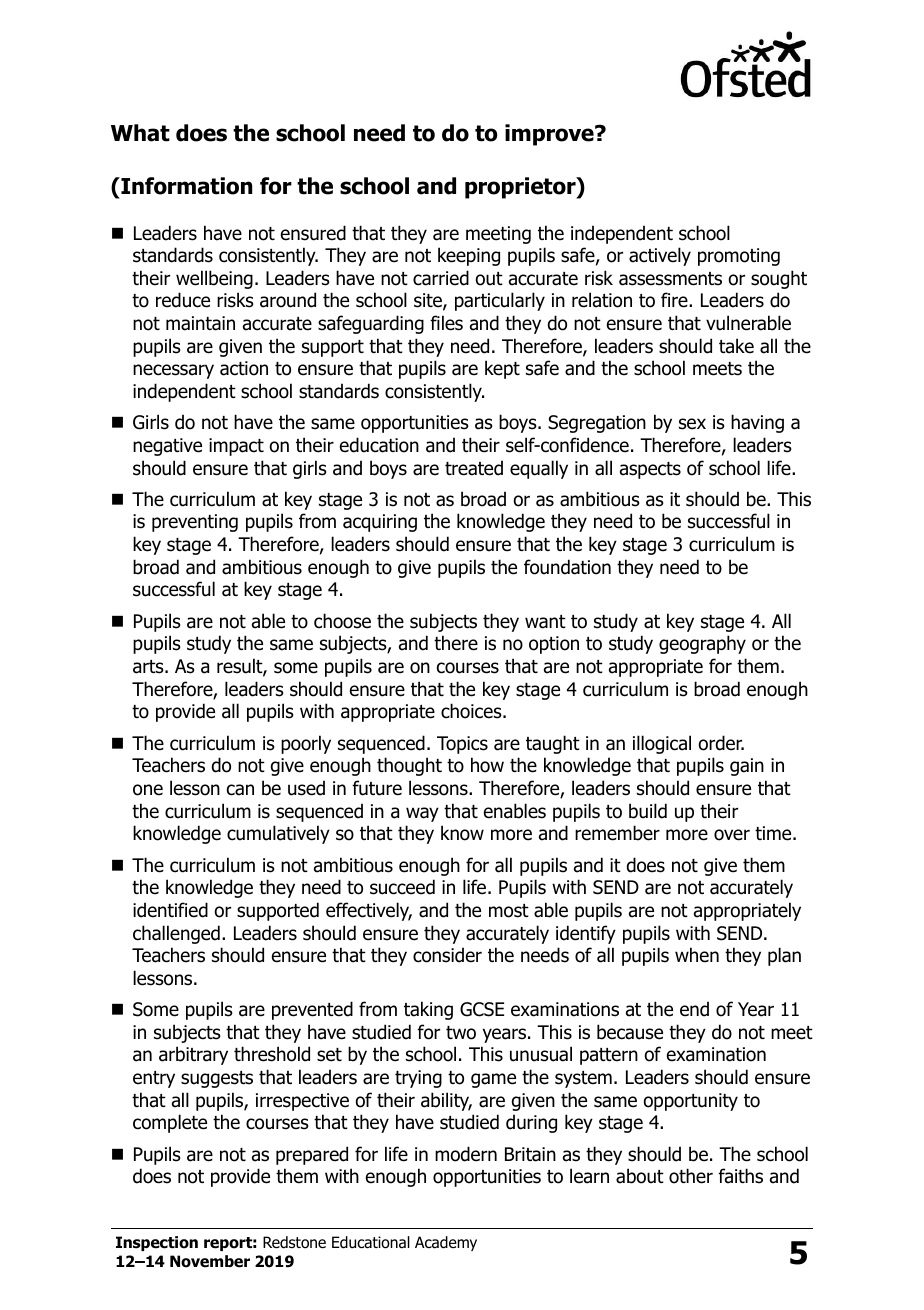  What do you see at coordinates (474, 468) in the screenshot?
I see `treated` at bounding box center [474, 468].
